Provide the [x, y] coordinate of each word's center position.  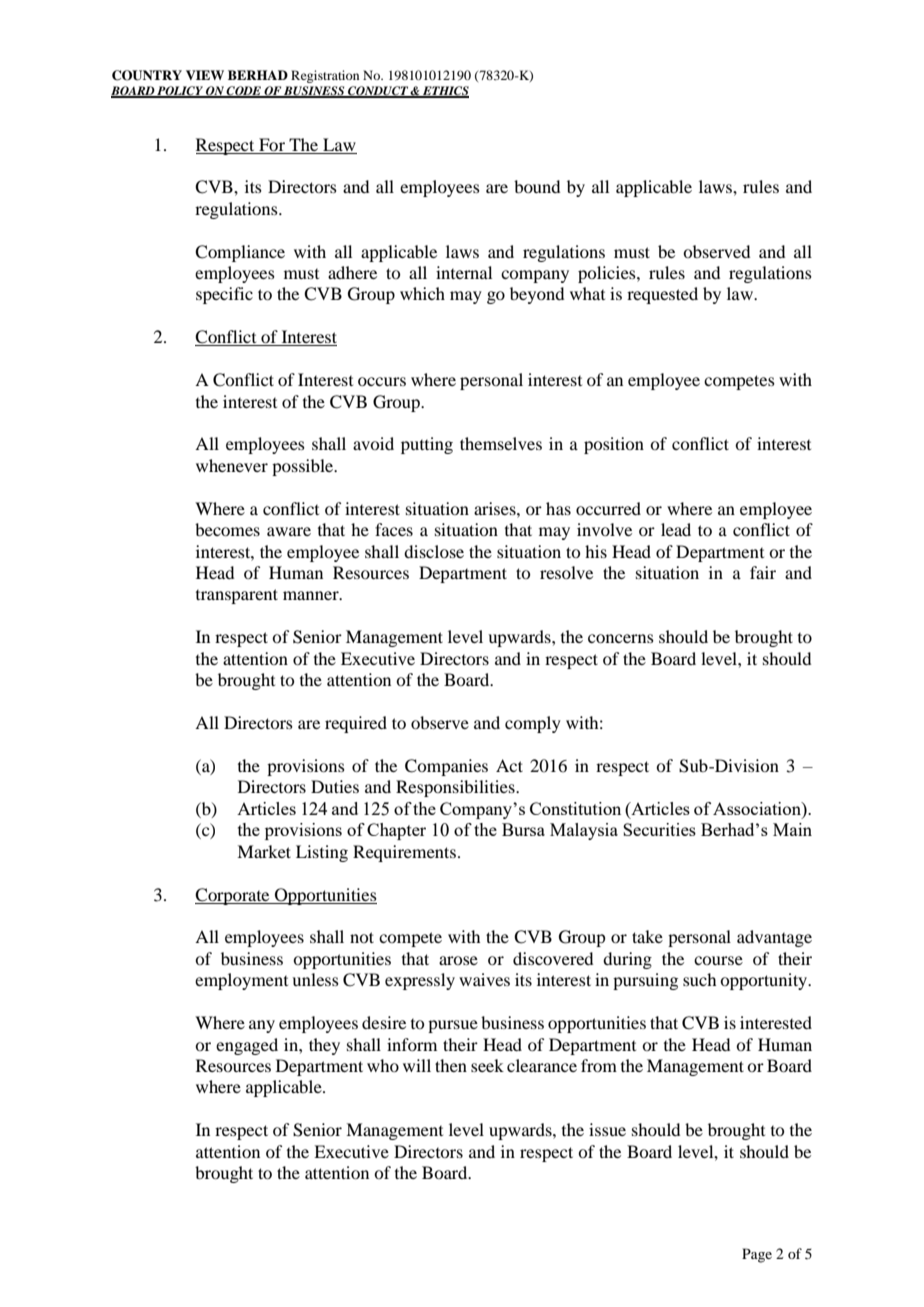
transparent [237, 596]
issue [607, 1129]
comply [533, 724]
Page [757, 1255]
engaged [247, 1046]
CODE [244, 92]
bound [537, 186]
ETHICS [445, 92]
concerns [621, 638]
